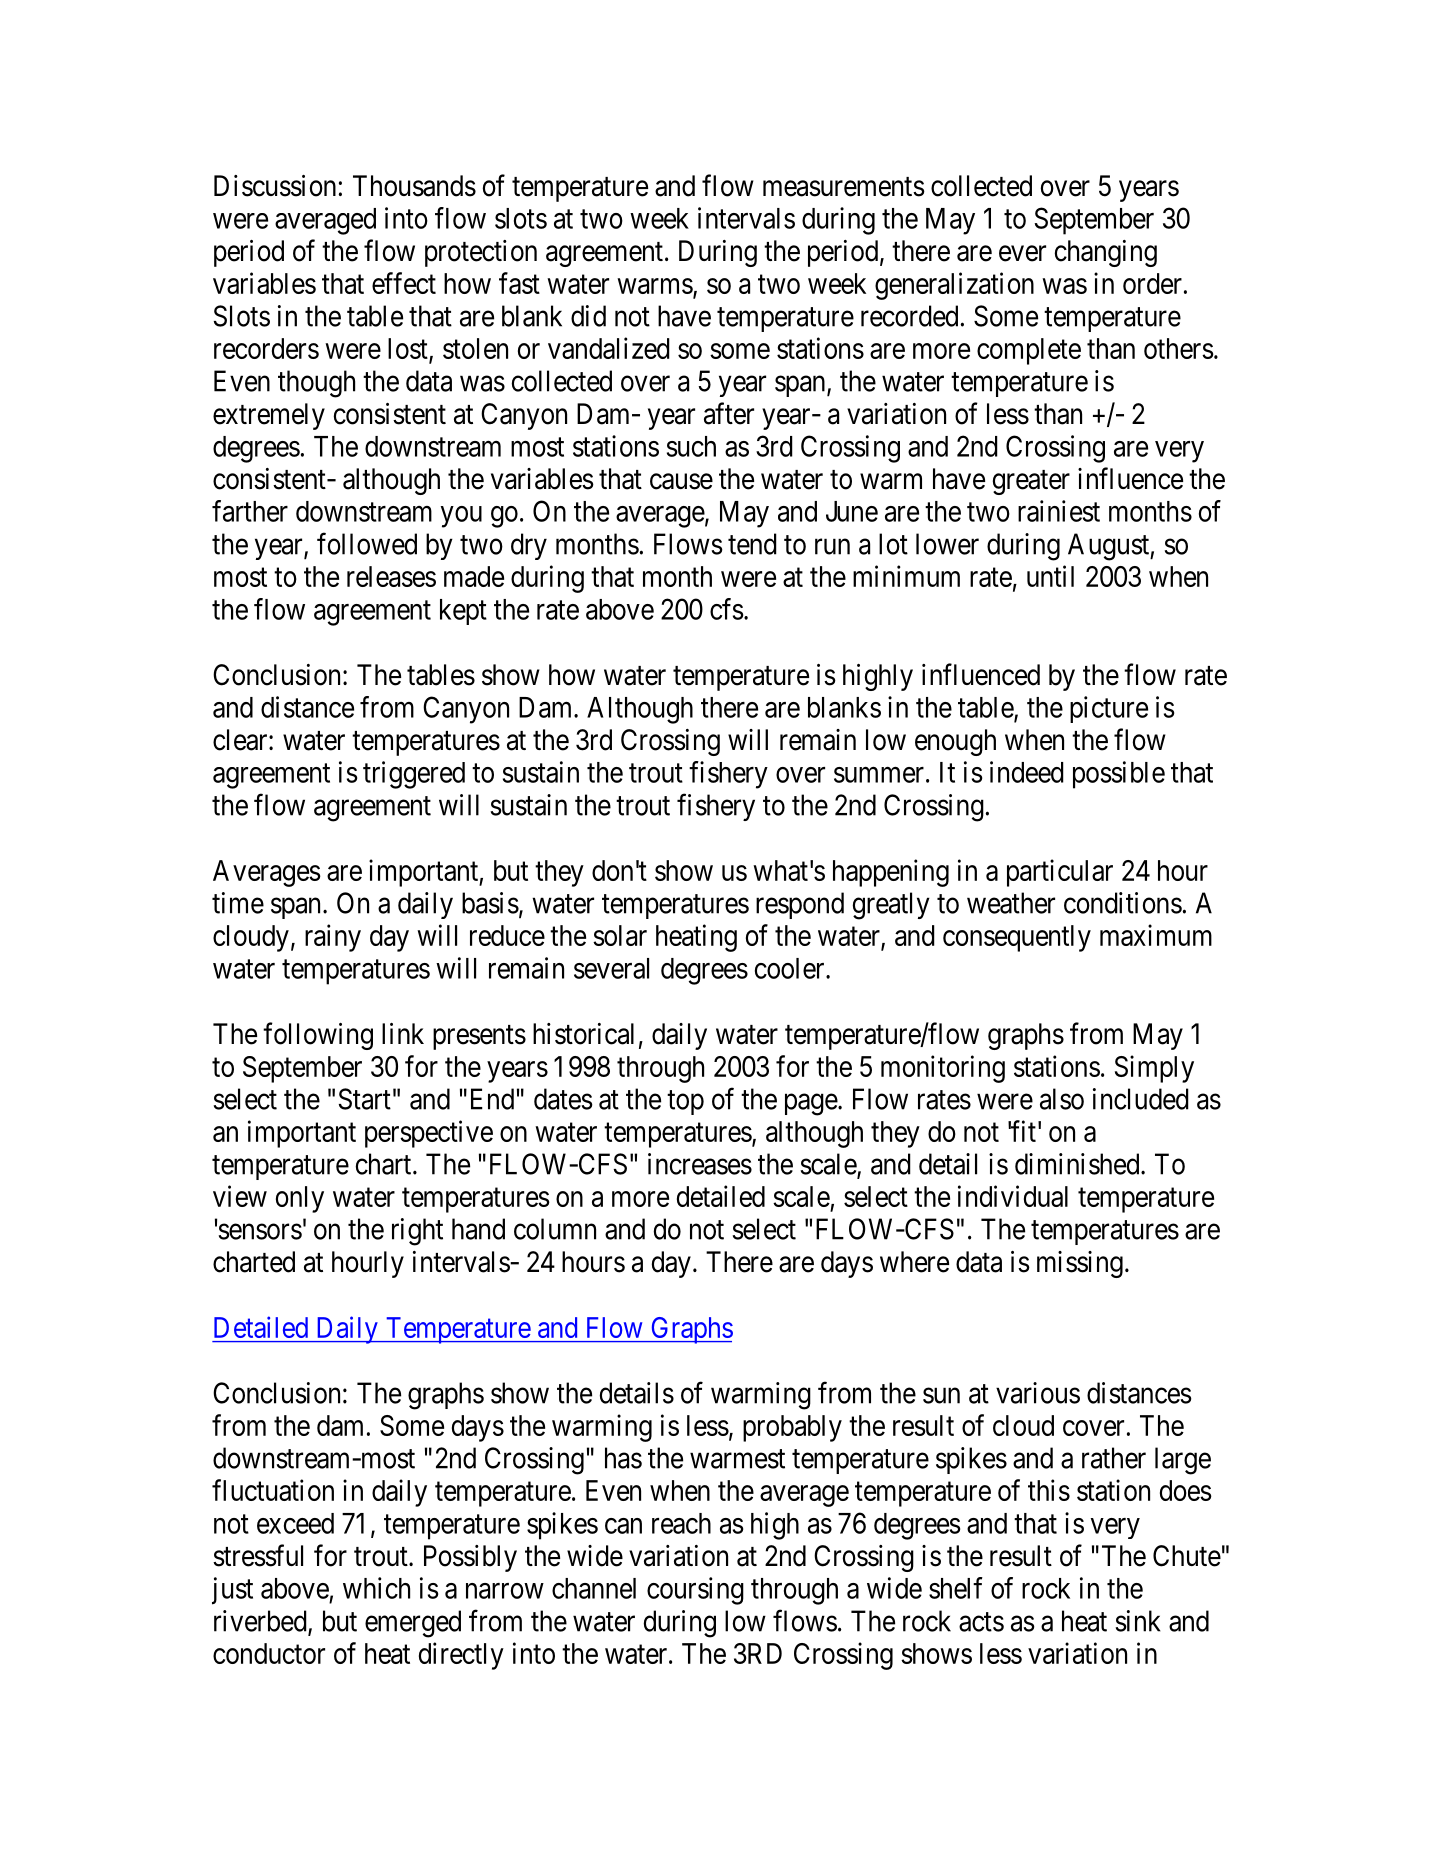 The height and width of the screenshot is (1869, 1444). What do you see at coordinates (414, 775) in the screenshot?
I see `triggered` at bounding box center [414, 775].
